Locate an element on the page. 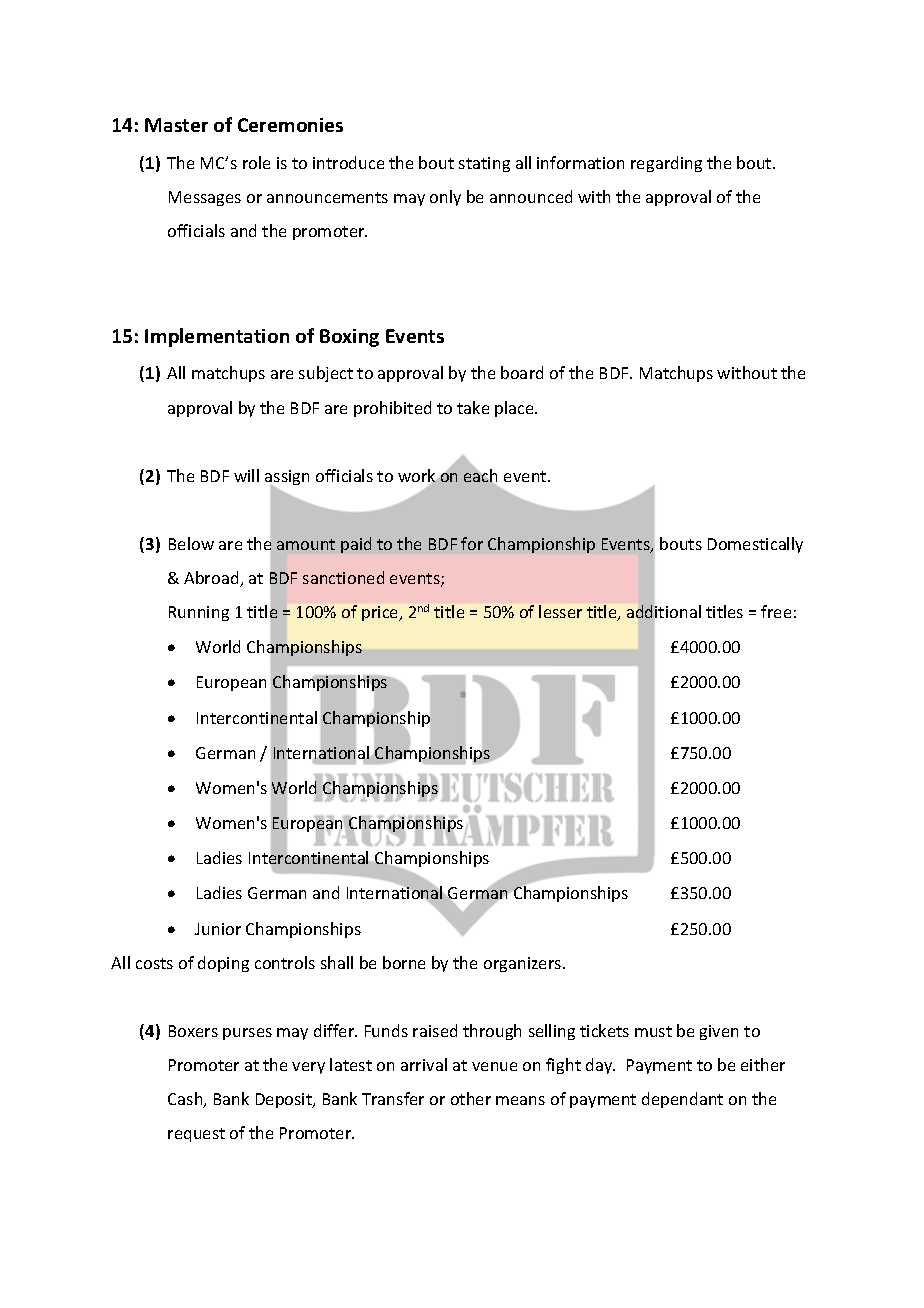 The height and width of the document is (1308, 924). stating is located at coordinates (484, 164).
